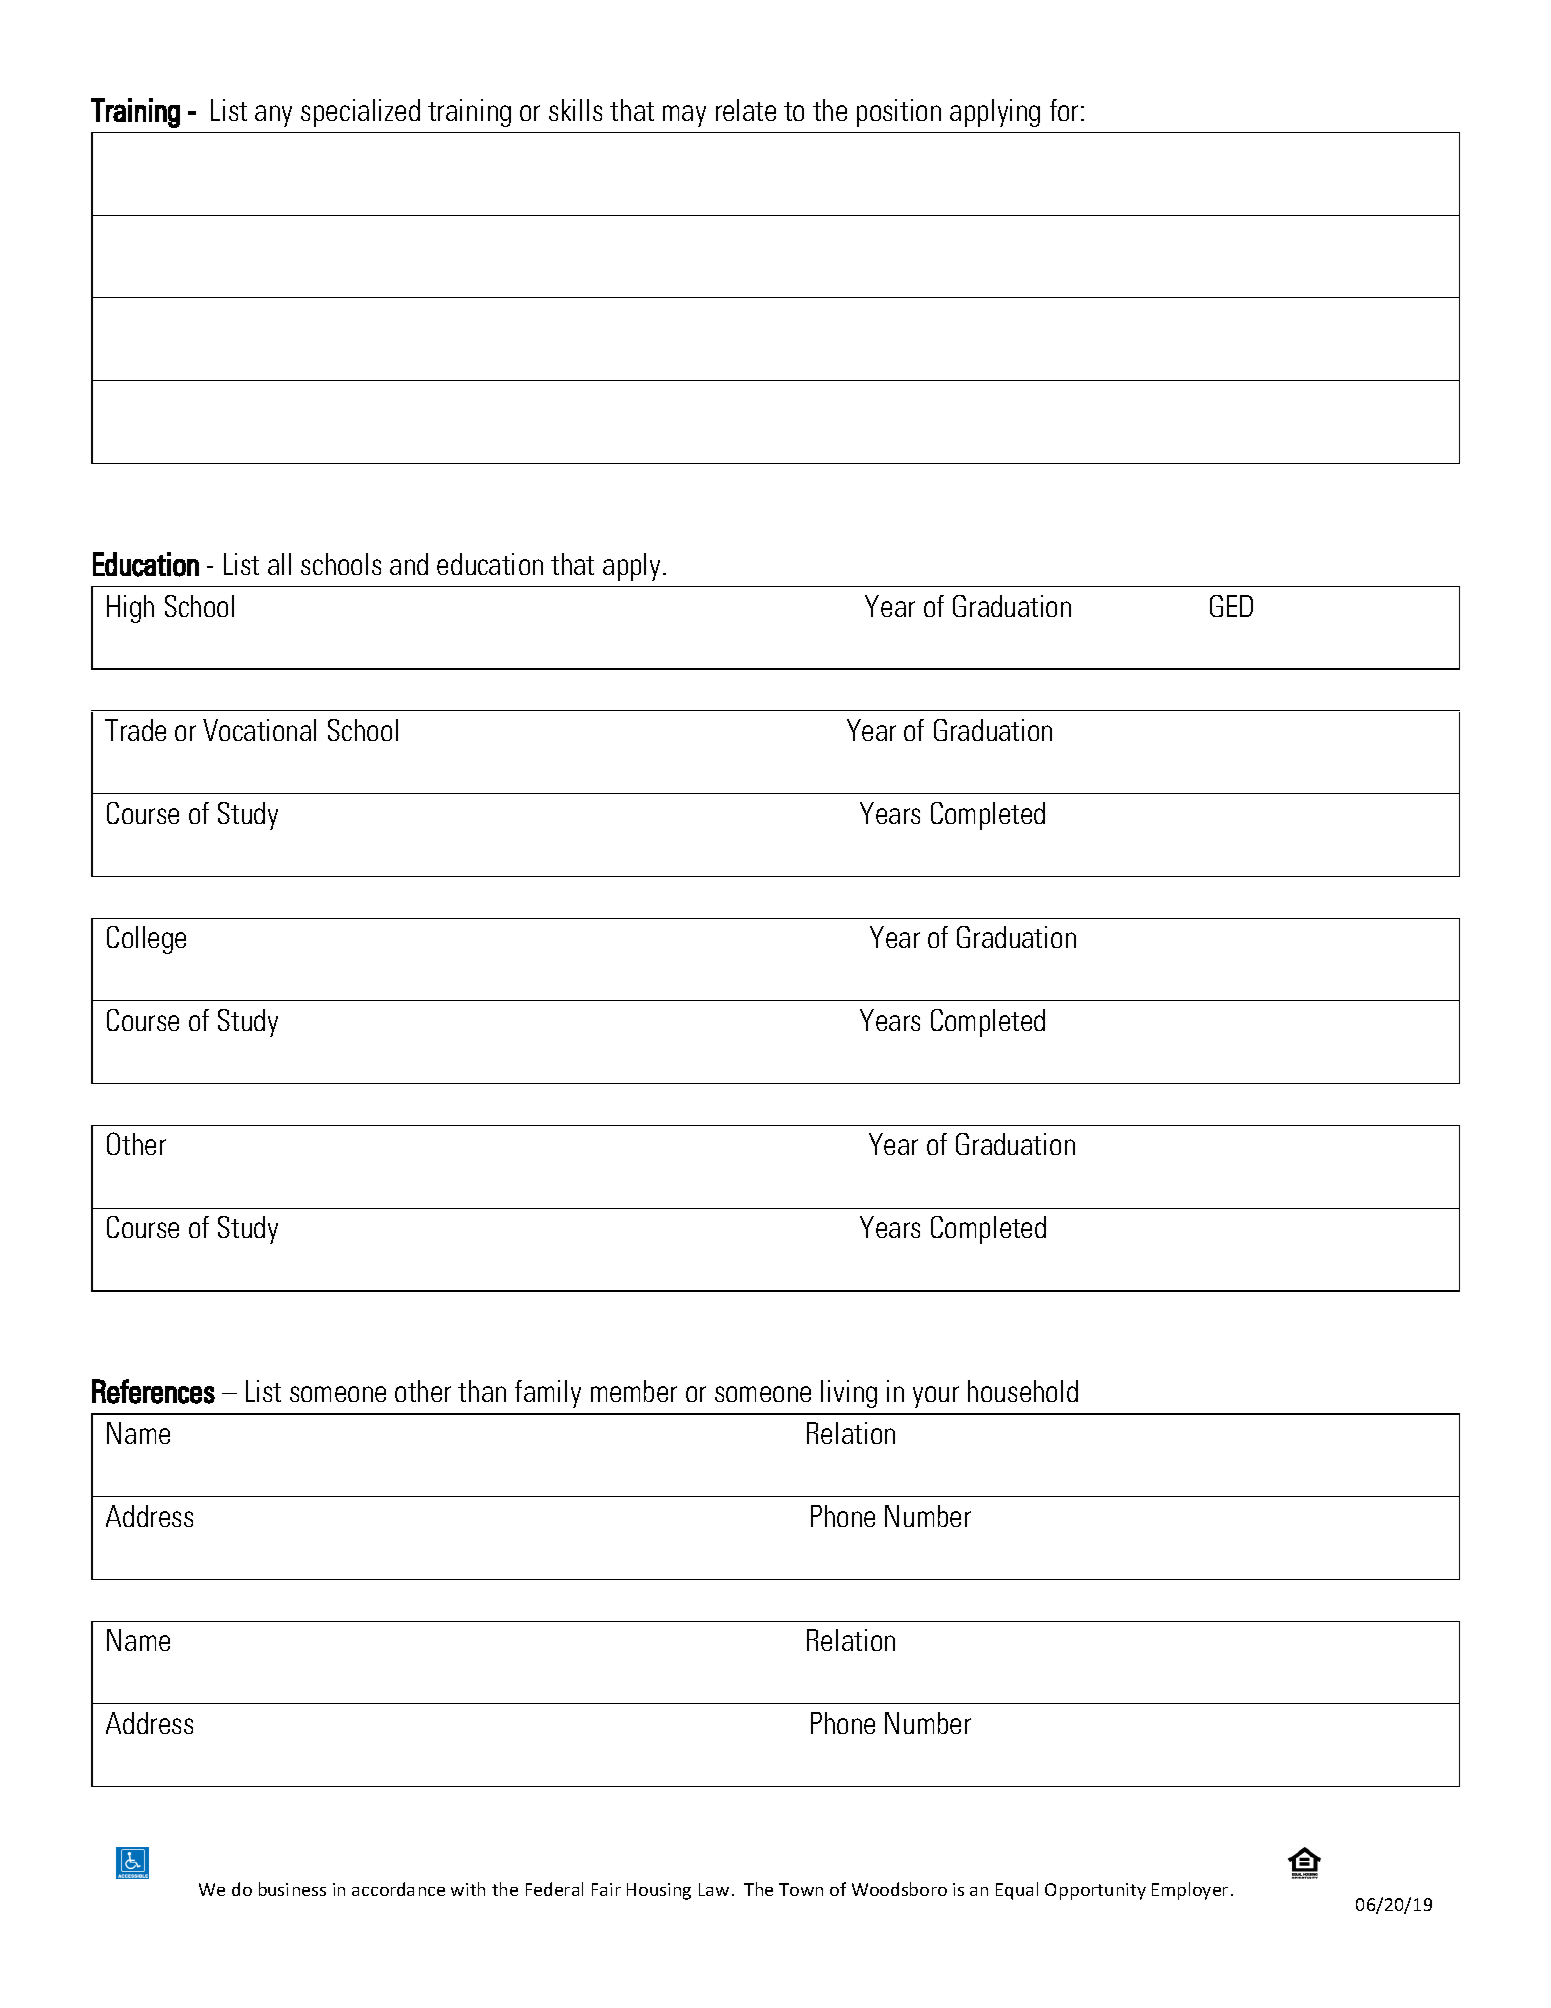 Image resolution: width=1551 pixels, height=2008 pixels. Describe the element at coordinates (273, 116) in the screenshot. I see `any` at that location.
